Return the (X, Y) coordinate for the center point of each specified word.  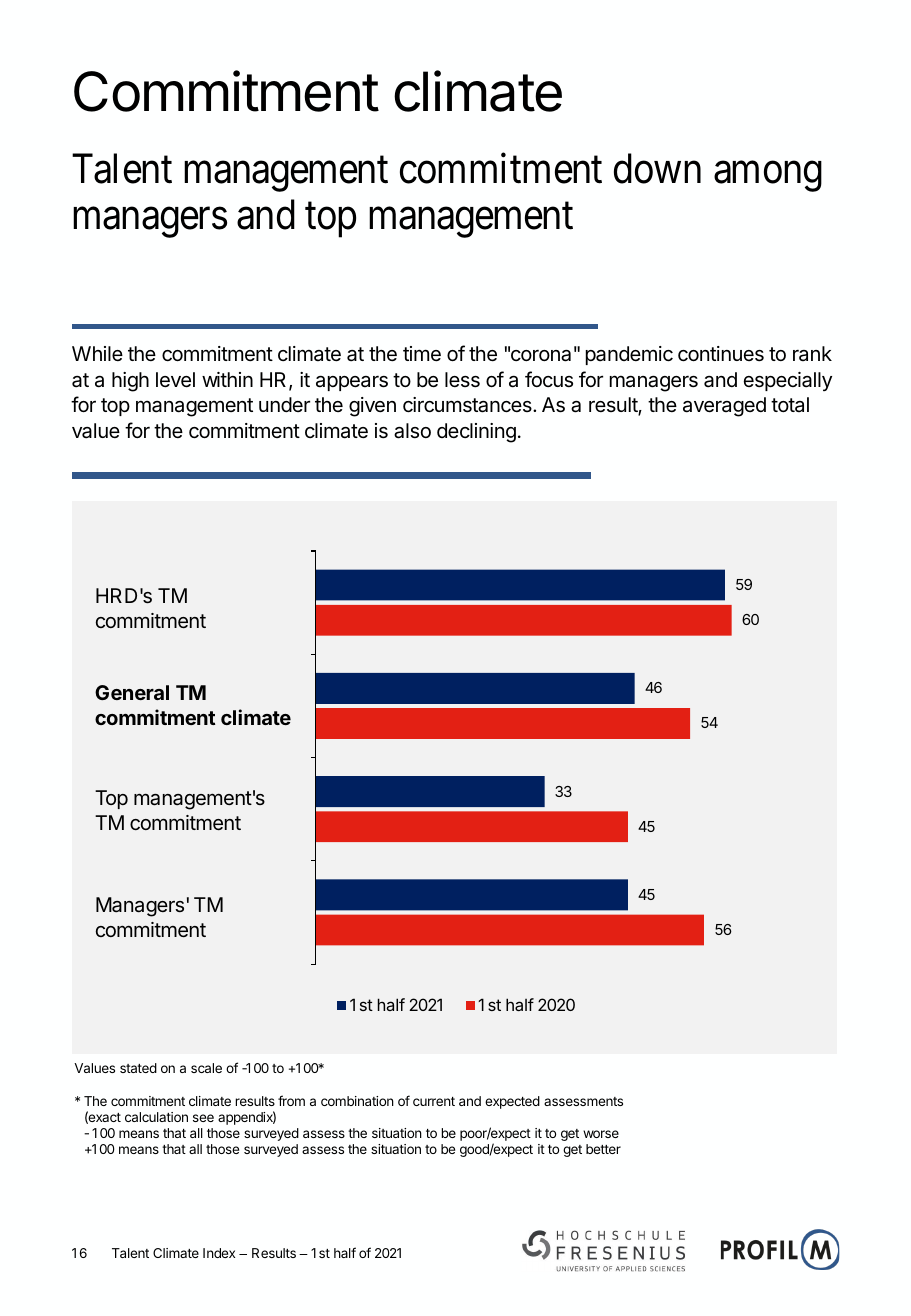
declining (476, 433)
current (434, 1101)
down (657, 169)
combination (357, 1101)
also (412, 431)
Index (219, 1253)
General (132, 692)
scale (206, 1068)
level (175, 380)
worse (601, 1134)
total (790, 404)
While (97, 353)
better (603, 1149)
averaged (724, 407)
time (422, 354)
